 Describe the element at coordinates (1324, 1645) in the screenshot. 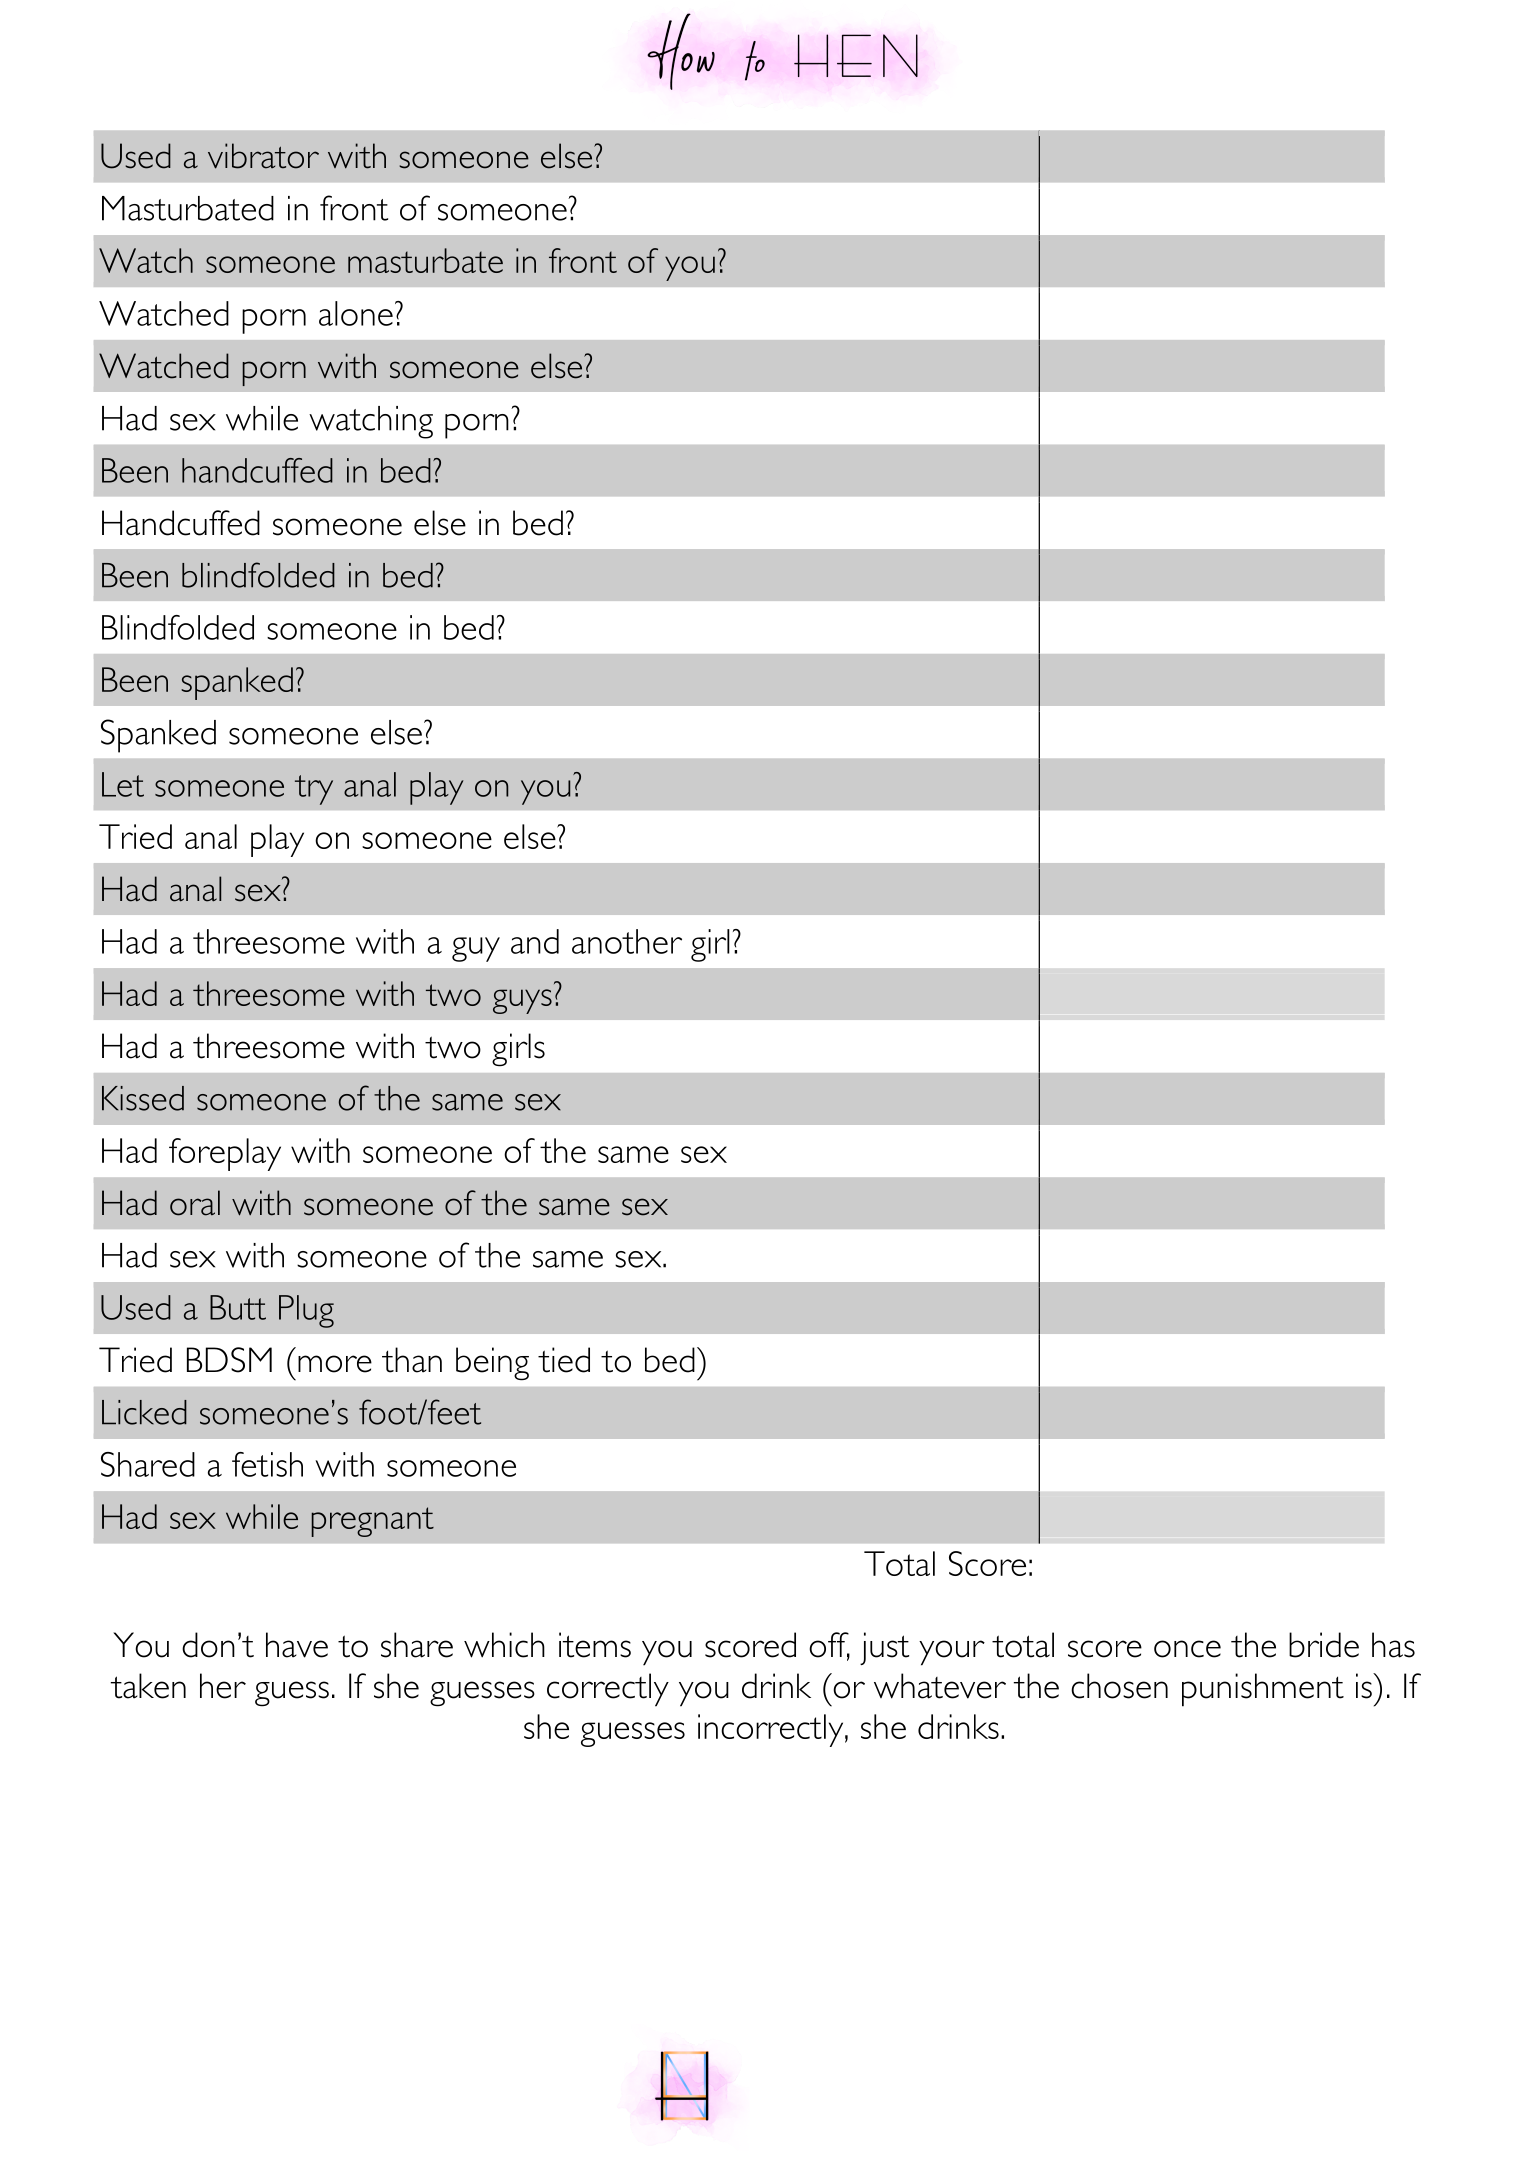

I see `bride` at that location.
